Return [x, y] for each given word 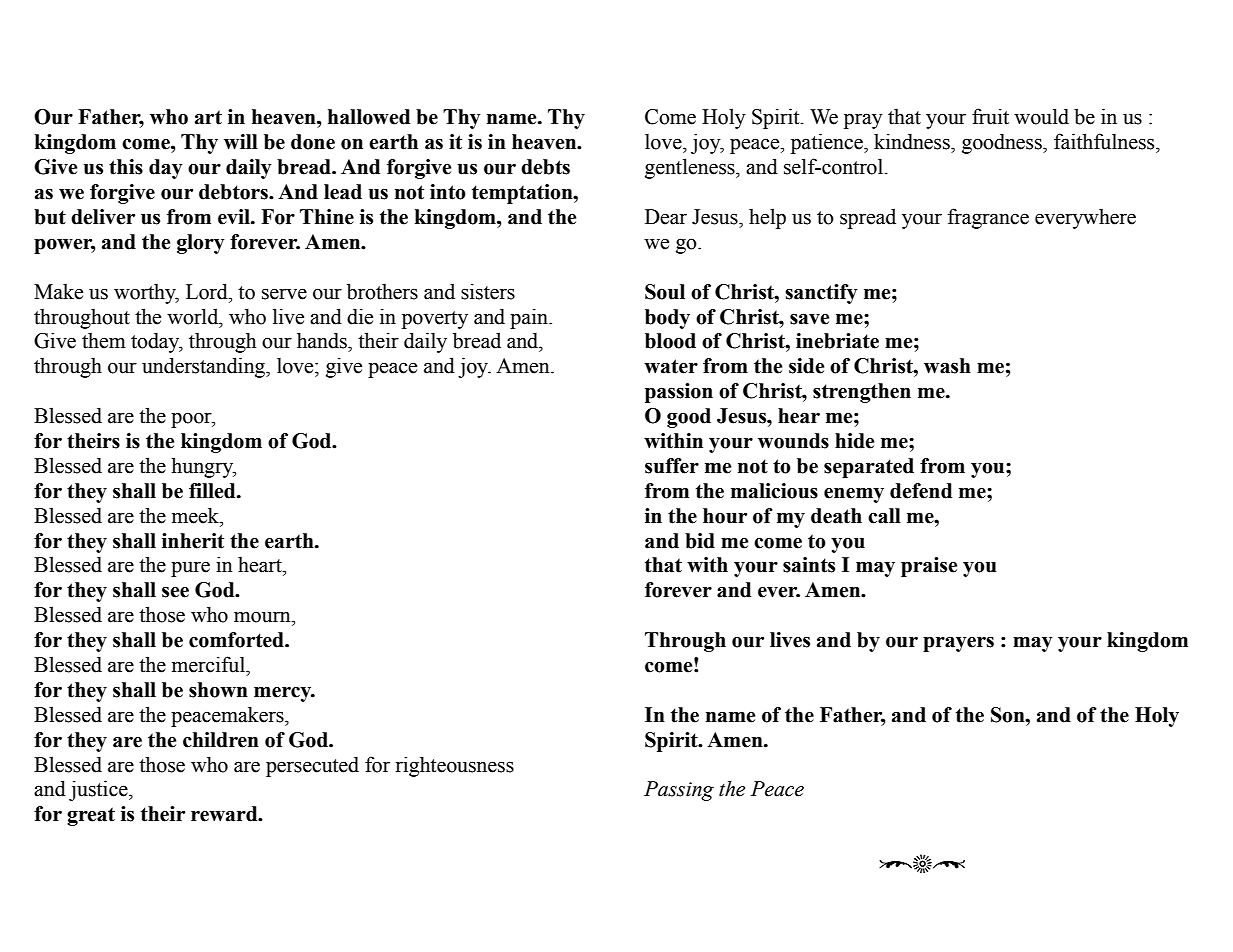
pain [530, 318]
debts [545, 167]
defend [921, 491]
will [241, 142]
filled [213, 491]
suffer [672, 466]
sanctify [821, 294]
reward [225, 814]
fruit [990, 116]
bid [700, 541]
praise [929, 567]
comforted [237, 640]
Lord [208, 291]
